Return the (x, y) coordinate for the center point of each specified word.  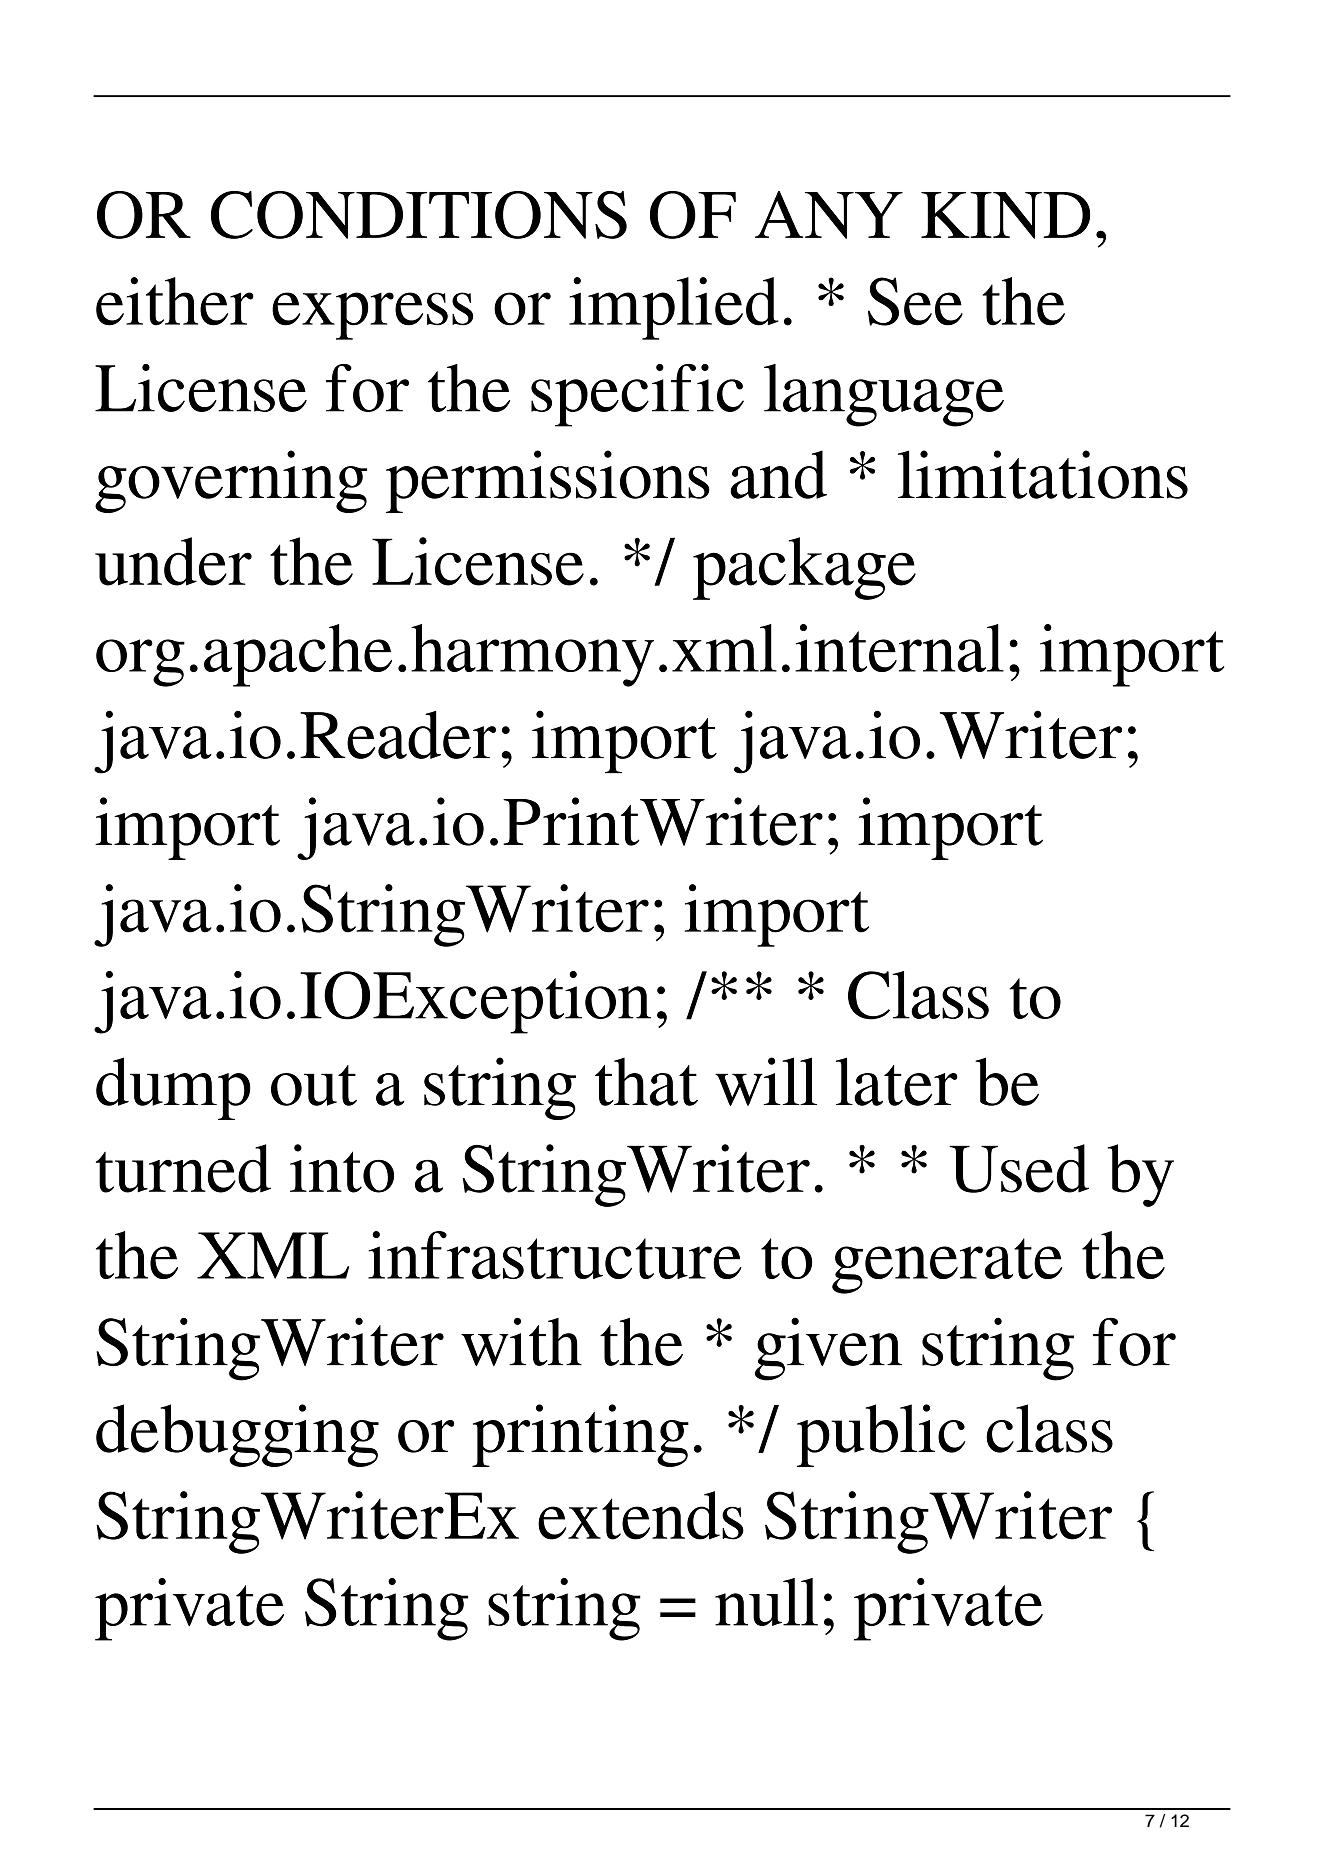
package (804, 568)
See (915, 301)
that (646, 1082)
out (314, 1085)
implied (674, 308)
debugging (237, 1435)
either (175, 301)
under (173, 561)
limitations (1043, 474)
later (897, 1081)
